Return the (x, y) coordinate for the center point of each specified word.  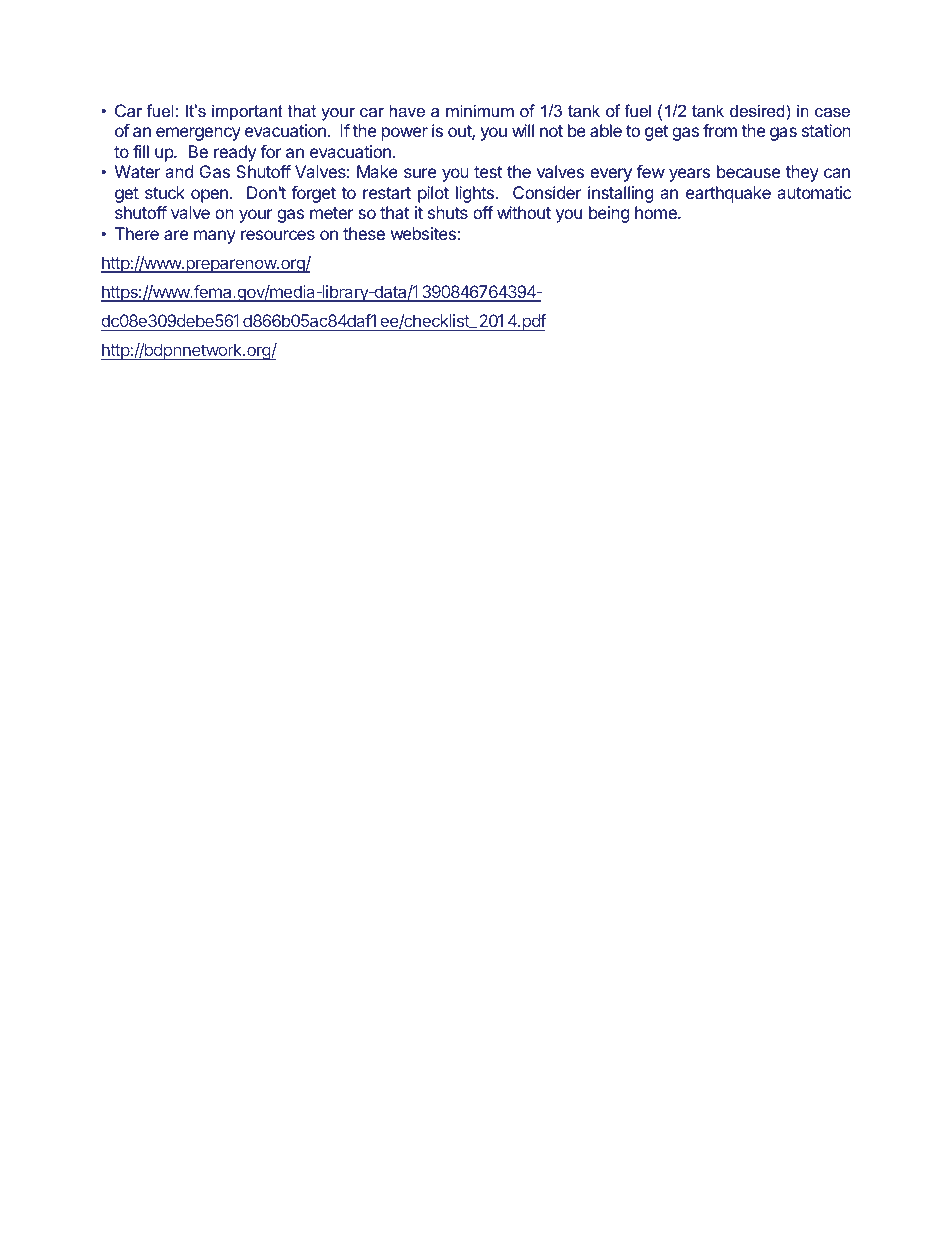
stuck (165, 192)
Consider (547, 192)
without (524, 212)
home (657, 212)
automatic (814, 192)
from (720, 130)
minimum (480, 110)
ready (235, 153)
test (488, 172)
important (247, 112)
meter (332, 213)
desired (758, 110)
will (523, 130)
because (748, 171)
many (215, 237)
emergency (198, 134)
